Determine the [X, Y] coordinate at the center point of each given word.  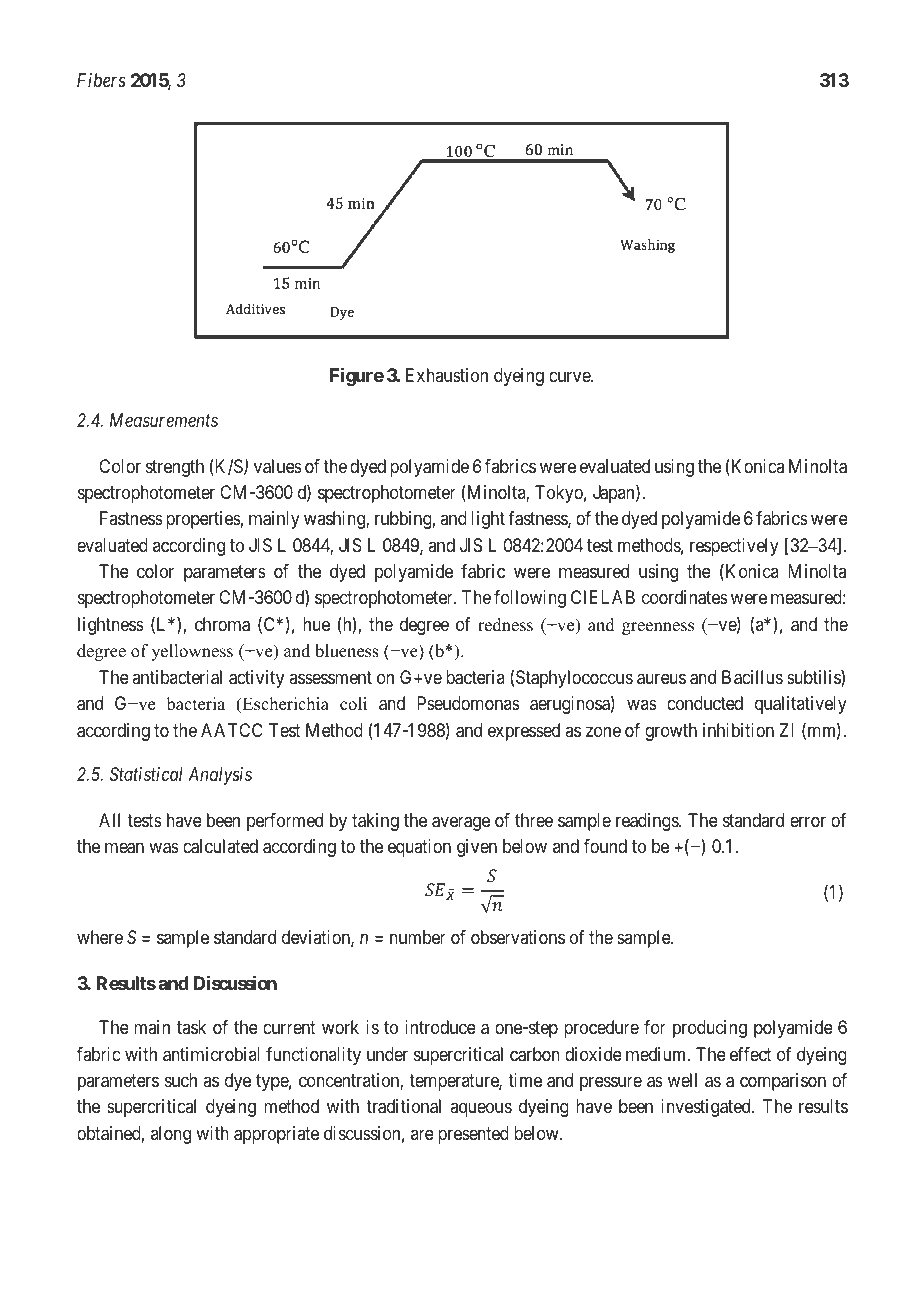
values [278, 466]
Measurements [164, 420]
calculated [220, 846]
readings [648, 822]
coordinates [685, 597]
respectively [734, 547]
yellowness [192, 652]
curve [570, 377]
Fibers [101, 80]
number [418, 937]
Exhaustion [447, 375]
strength [175, 468]
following [530, 599]
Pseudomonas [468, 703]
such [181, 1080]
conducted [705, 703]
